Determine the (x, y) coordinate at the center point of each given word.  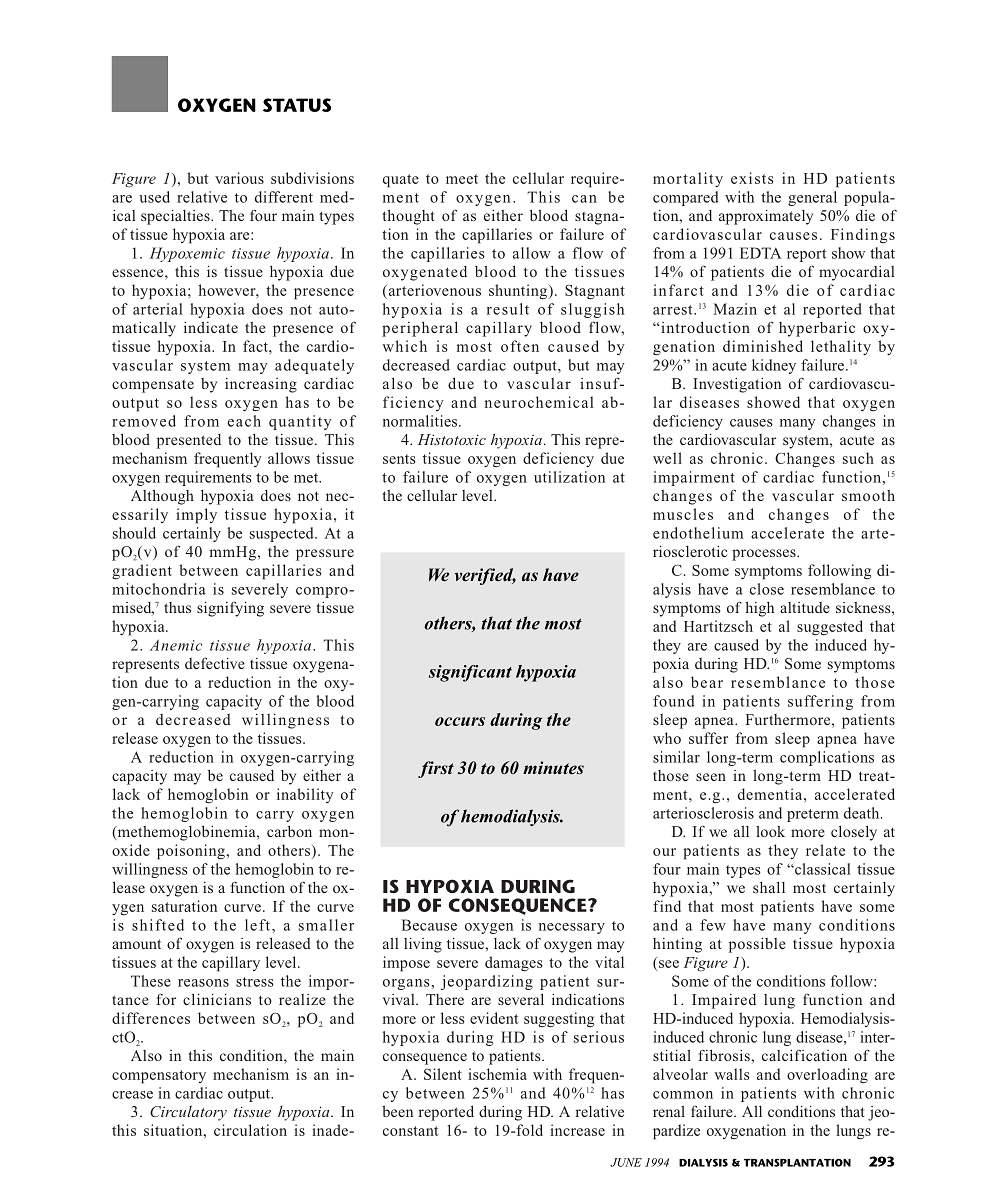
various (239, 178)
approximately (766, 217)
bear (707, 682)
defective (215, 663)
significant (470, 673)
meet (462, 179)
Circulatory (188, 1113)
